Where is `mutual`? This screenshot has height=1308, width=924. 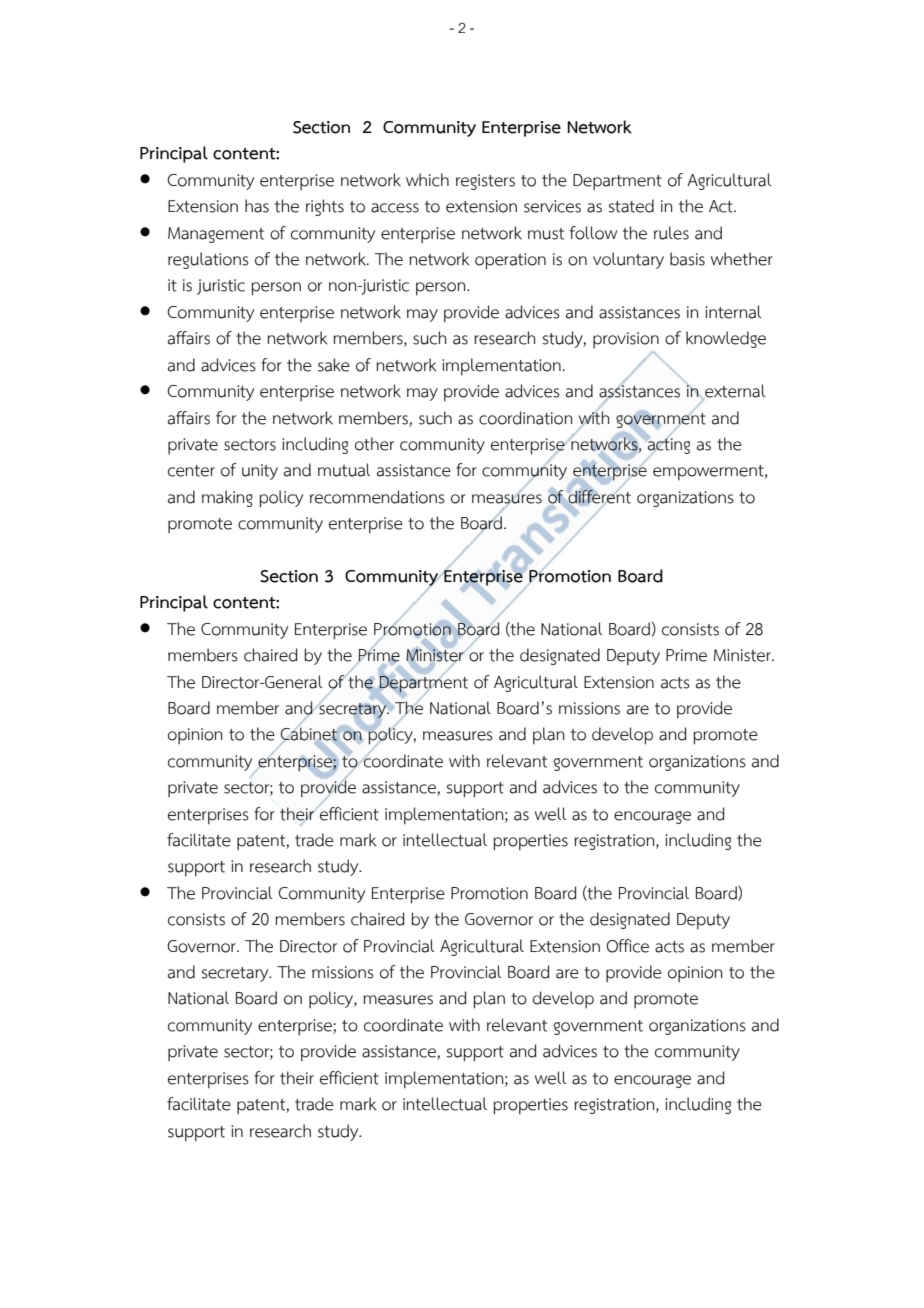 mutual is located at coordinates (344, 470).
